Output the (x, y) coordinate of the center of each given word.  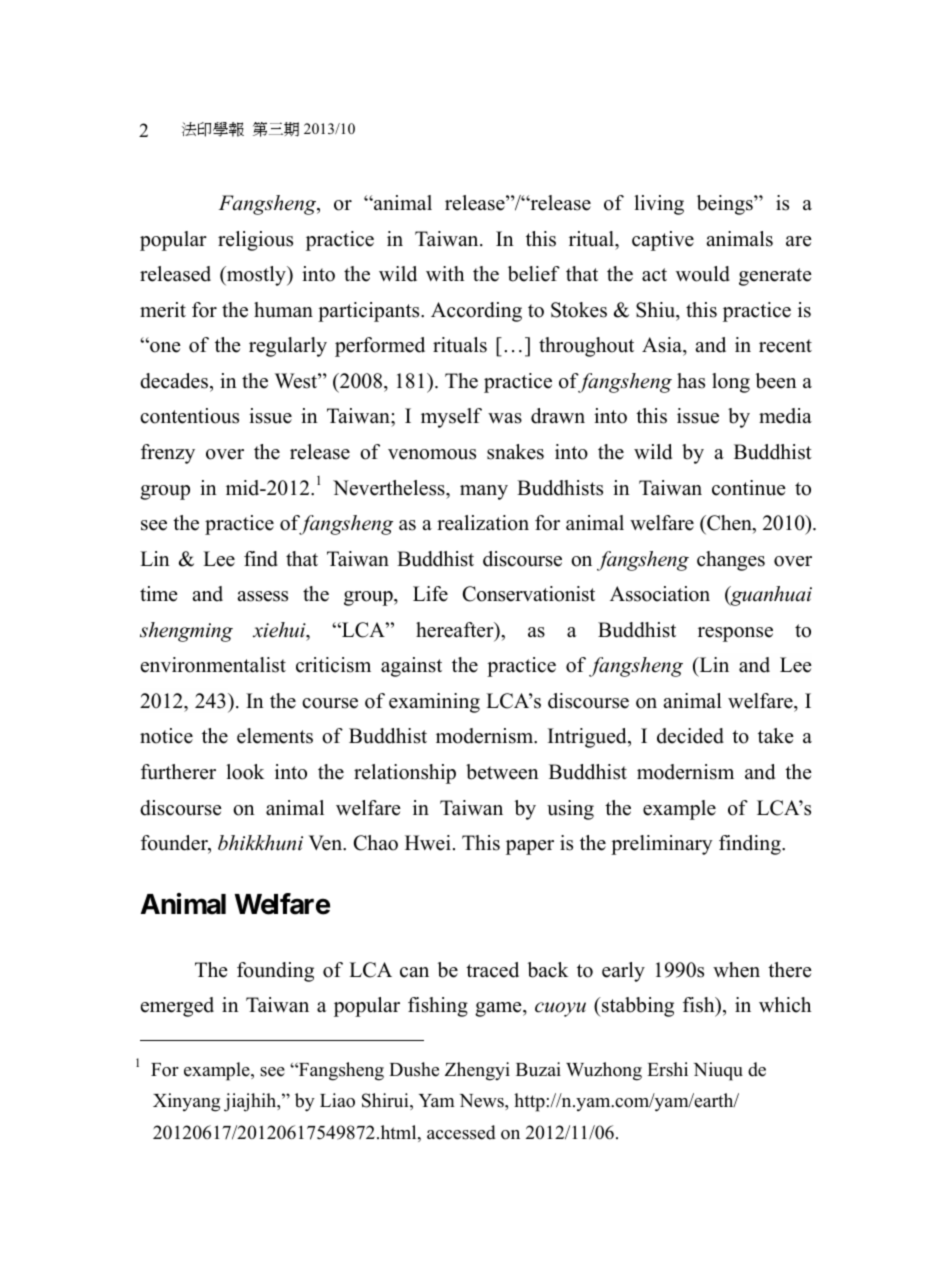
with (445, 273)
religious (255, 241)
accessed (461, 1132)
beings (726, 205)
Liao (337, 1100)
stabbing (637, 1007)
